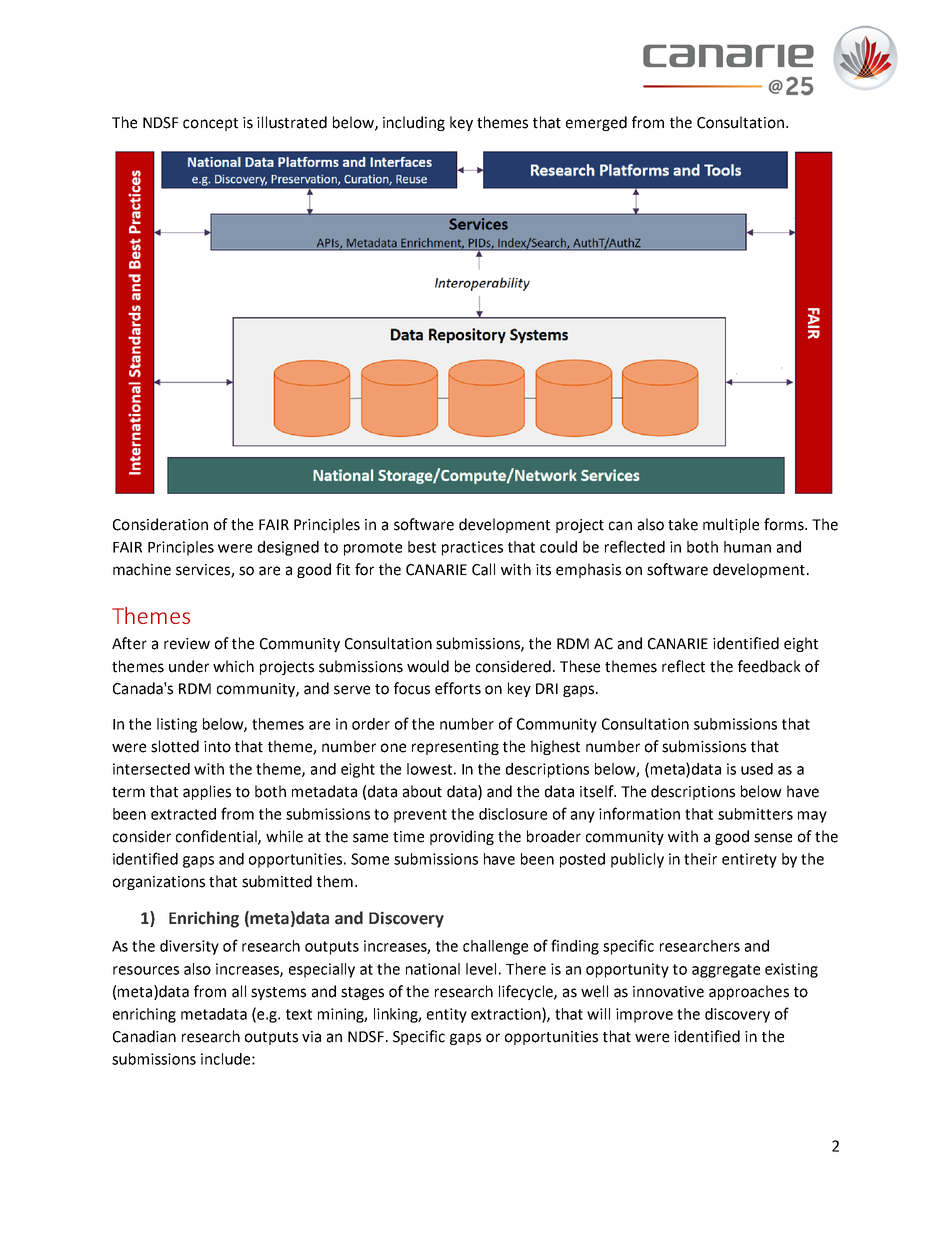 This image has width=952, height=1233. Describe the element at coordinates (596, 123) in the image. I see `emerged` at that location.
